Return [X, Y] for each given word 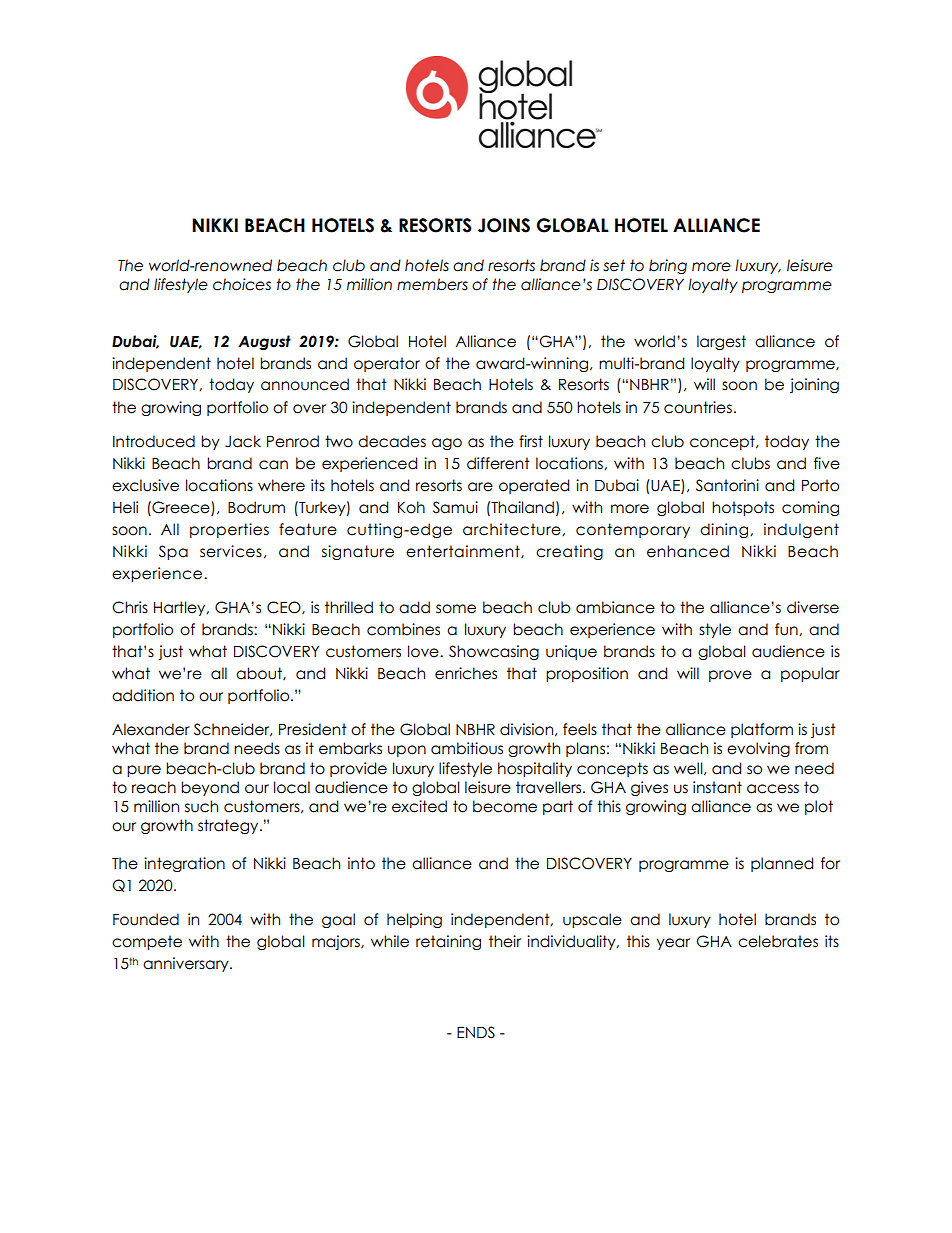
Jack [243, 441]
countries [698, 407]
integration [184, 864]
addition [143, 695]
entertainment [464, 552]
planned [782, 864]
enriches [466, 673]
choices [242, 284]
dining [725, 530]
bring [668, 266]
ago [447, 444]
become [505, 806]
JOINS [503, 225]
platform [762, 730]
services [231, 551]
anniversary [187, 964]
